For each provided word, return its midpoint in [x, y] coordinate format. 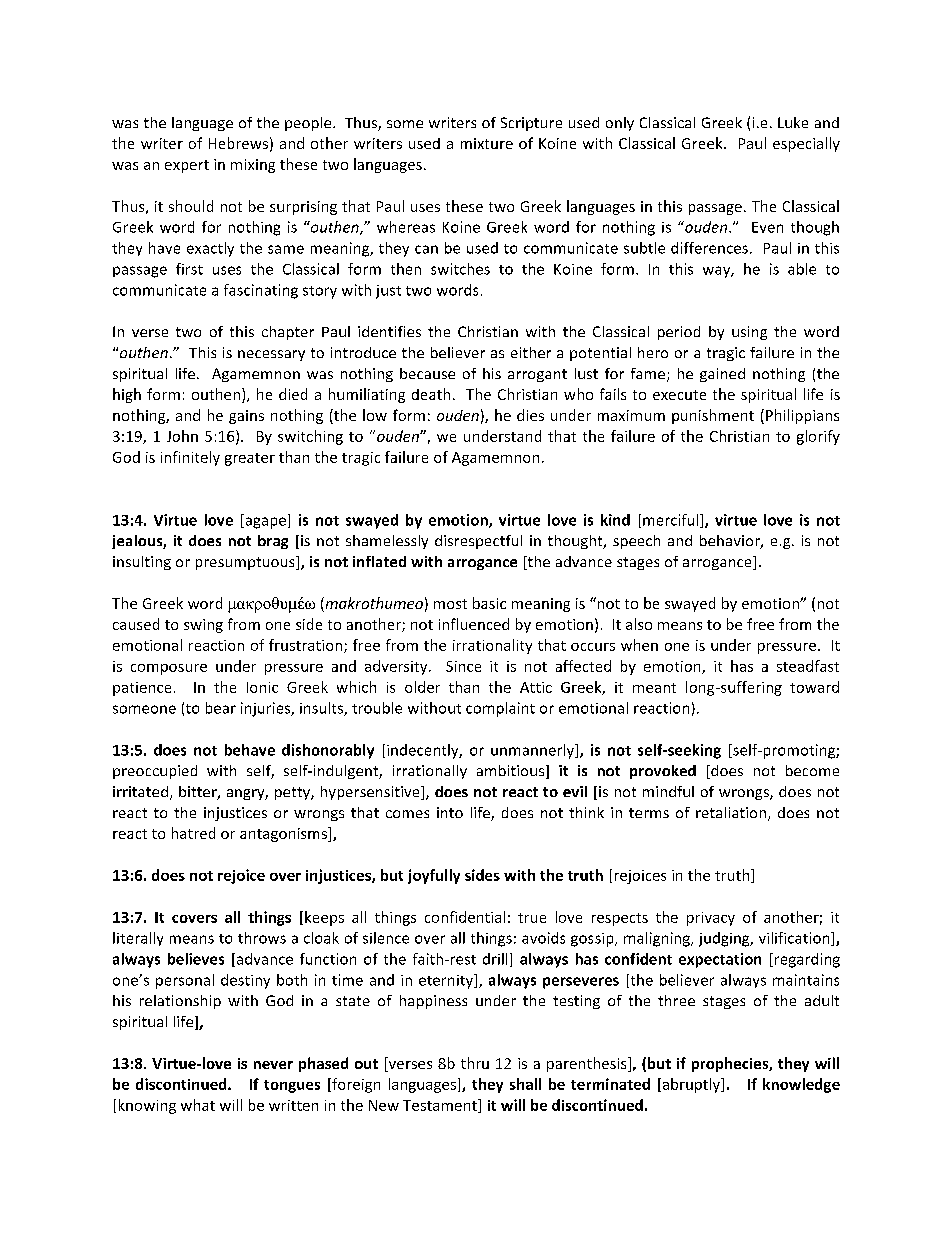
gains [246, 417]
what [198, 1105]
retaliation [731, 812]
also [639, 624]
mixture [487, 143]
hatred [193, 833]
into [450, 812]
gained [722, 375]
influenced [474, 624]
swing [203, 626]
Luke [793, 122]
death [431, 394]
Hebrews [238, 143]
